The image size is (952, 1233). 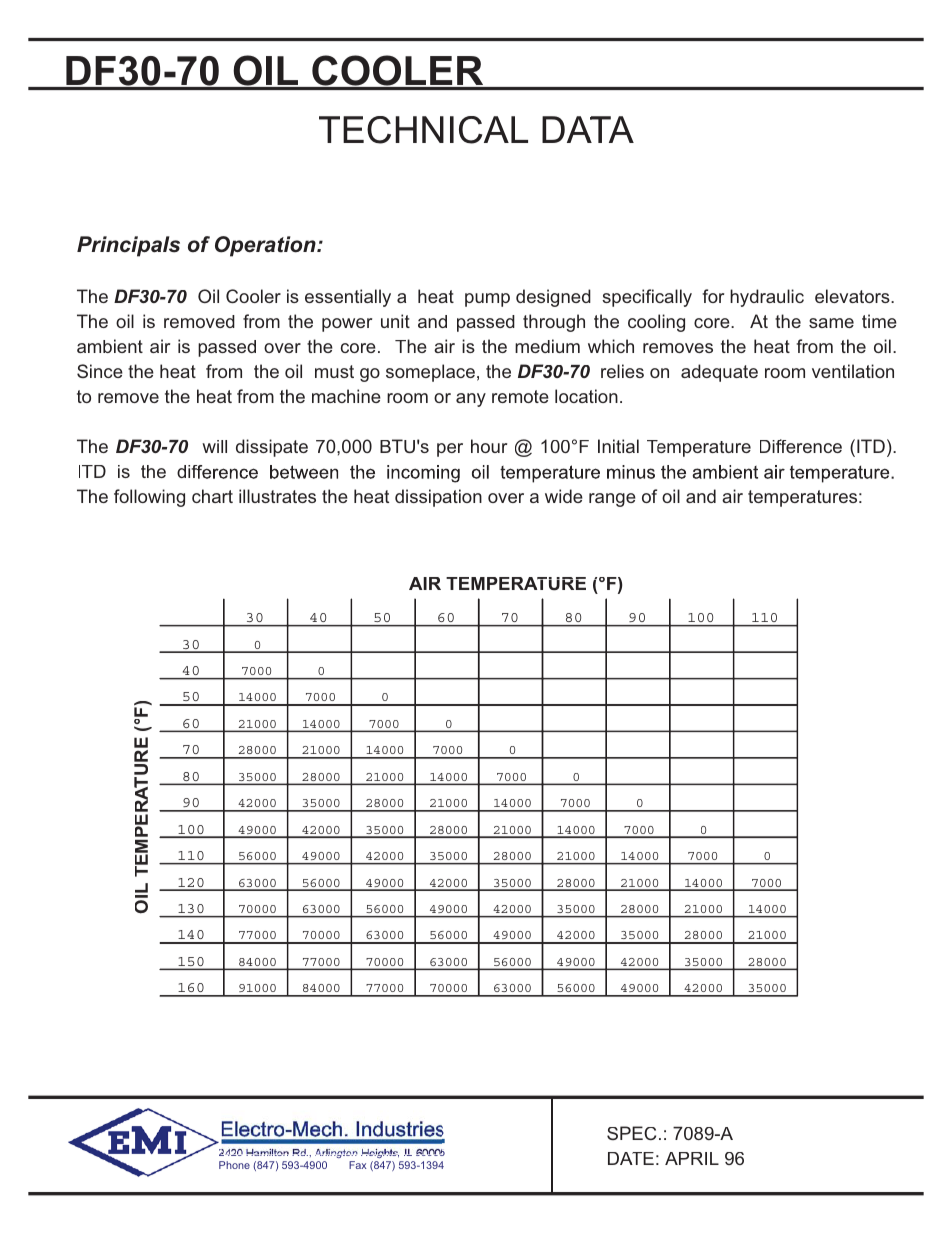 I want to click on wide, so click(x=564, y=496).
